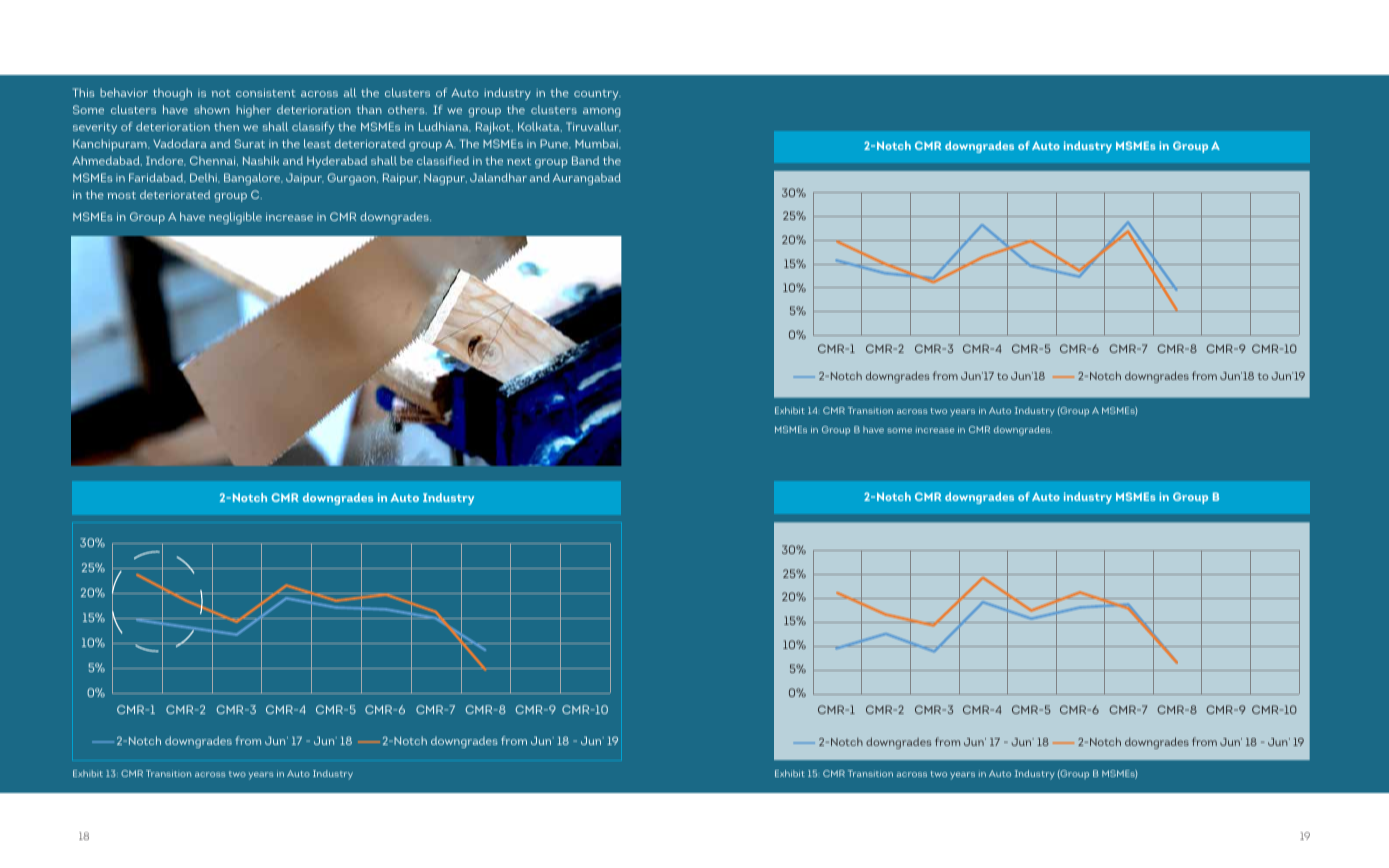  What do you see at coordinates (166, 161) in the screenshot?
I see `Indore` at bounding box center [166, 161].
